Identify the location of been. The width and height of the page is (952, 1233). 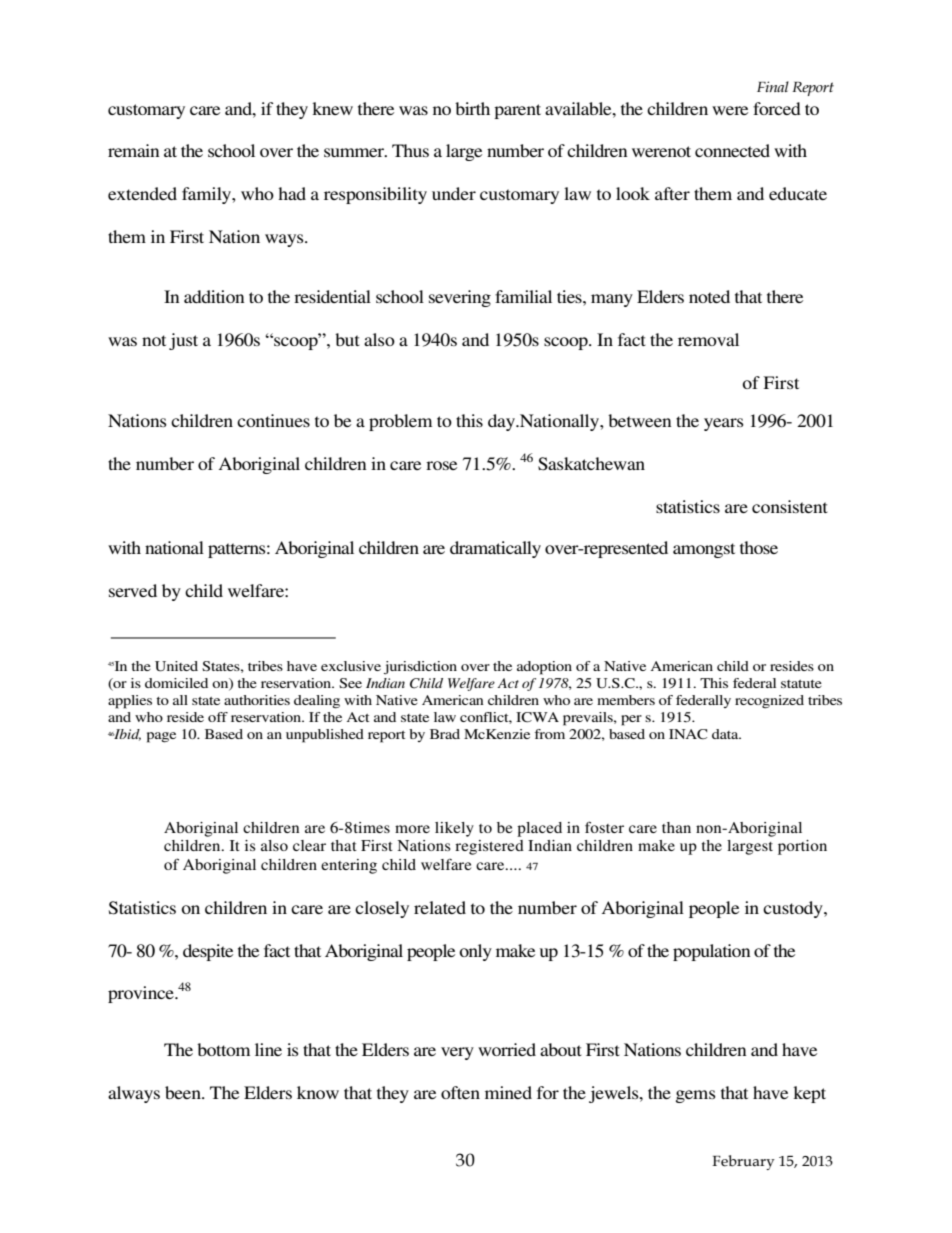
(184, 1092).
